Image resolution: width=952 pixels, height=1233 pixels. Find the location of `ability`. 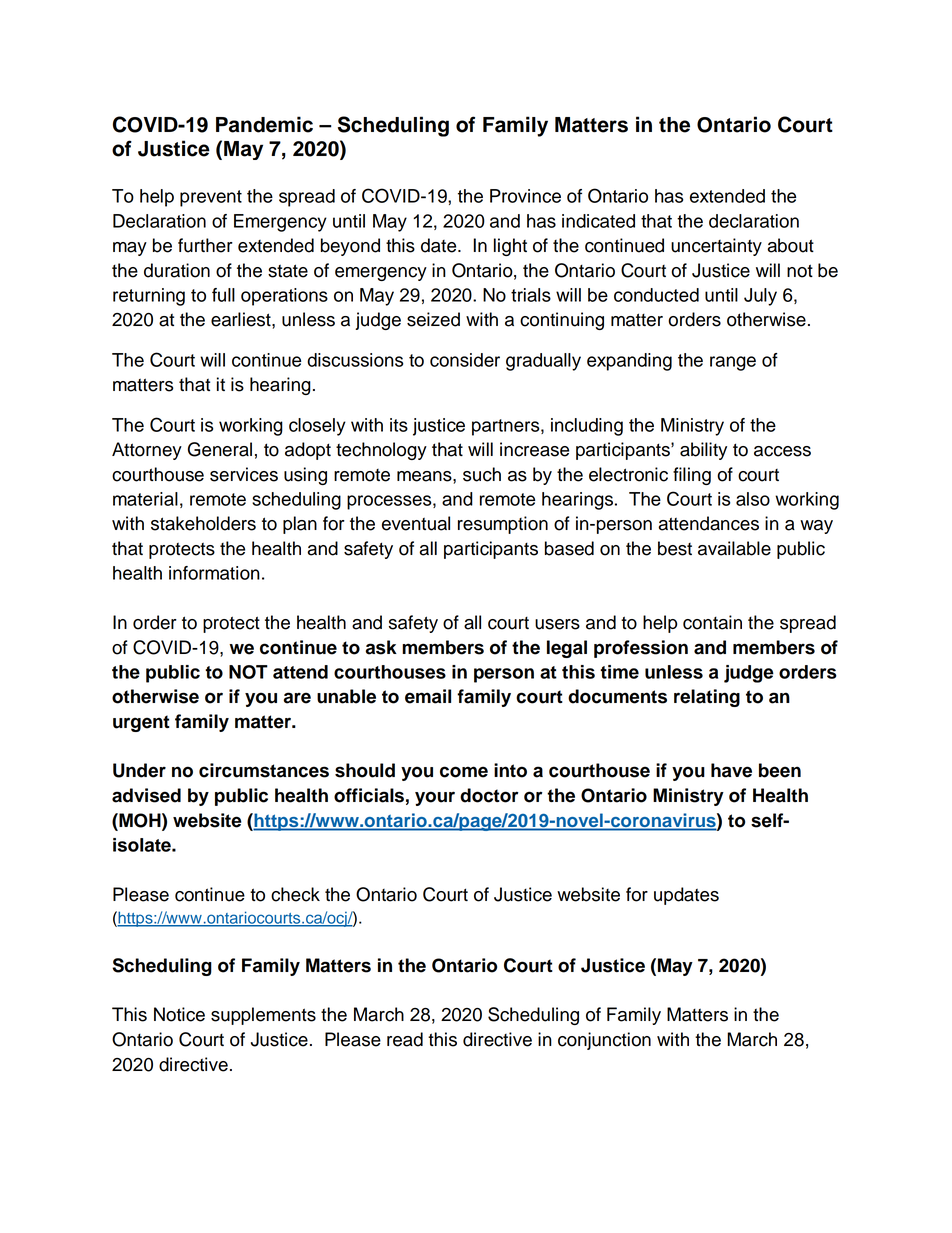

ability is located at coordinates (703, 451).
